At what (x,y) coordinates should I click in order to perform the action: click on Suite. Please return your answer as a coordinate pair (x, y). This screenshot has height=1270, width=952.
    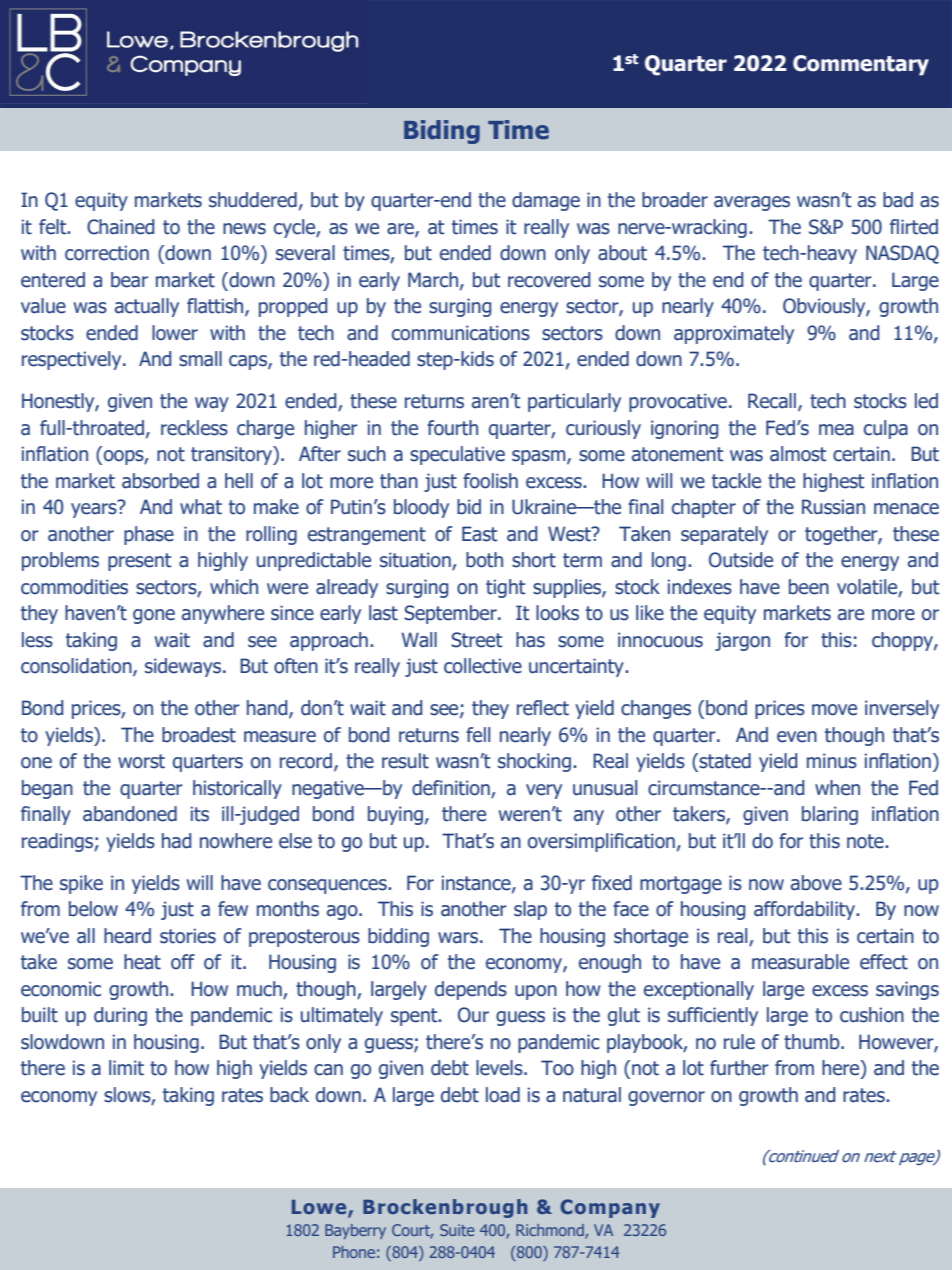
    Looking at the image, I should click on (457, 1230).
